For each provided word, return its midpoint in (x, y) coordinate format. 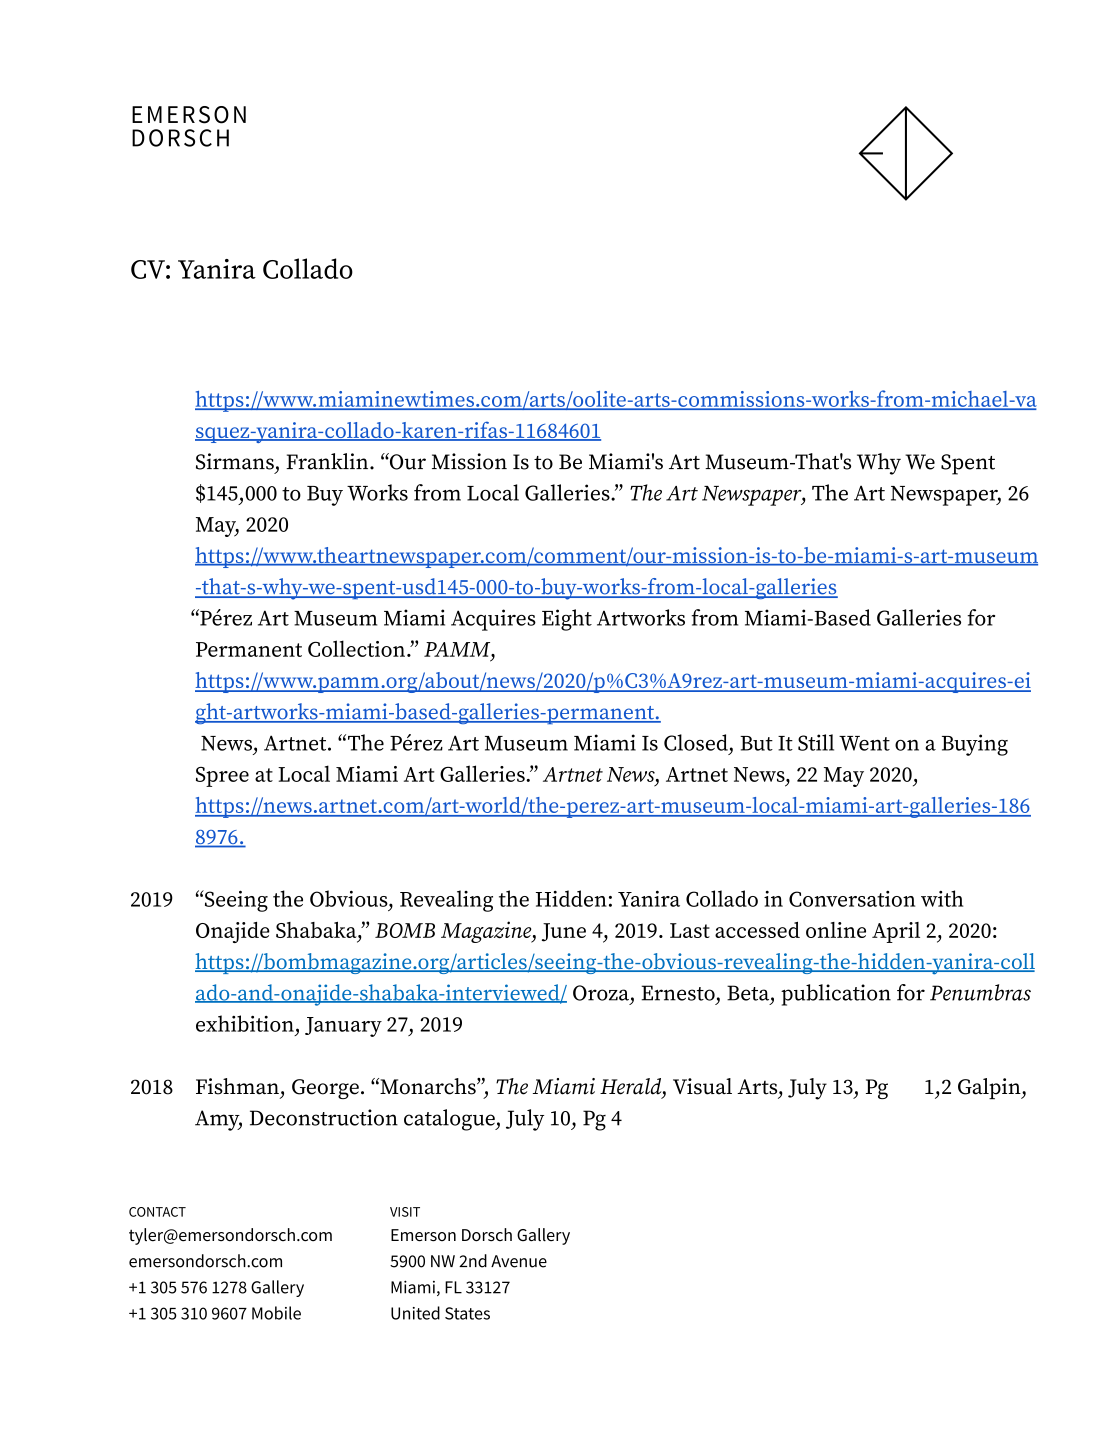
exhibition (245, 1023)
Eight (567, 620)
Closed (696, 742)
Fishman (237, 1086)
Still (816, 742)
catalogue (450, 1120)
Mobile (276, 1313)
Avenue (519, 1261)
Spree (222, 777)
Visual (702, 1086)
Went (864, 743)
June (564, 932)
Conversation (852, 899)
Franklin (328, 461)
